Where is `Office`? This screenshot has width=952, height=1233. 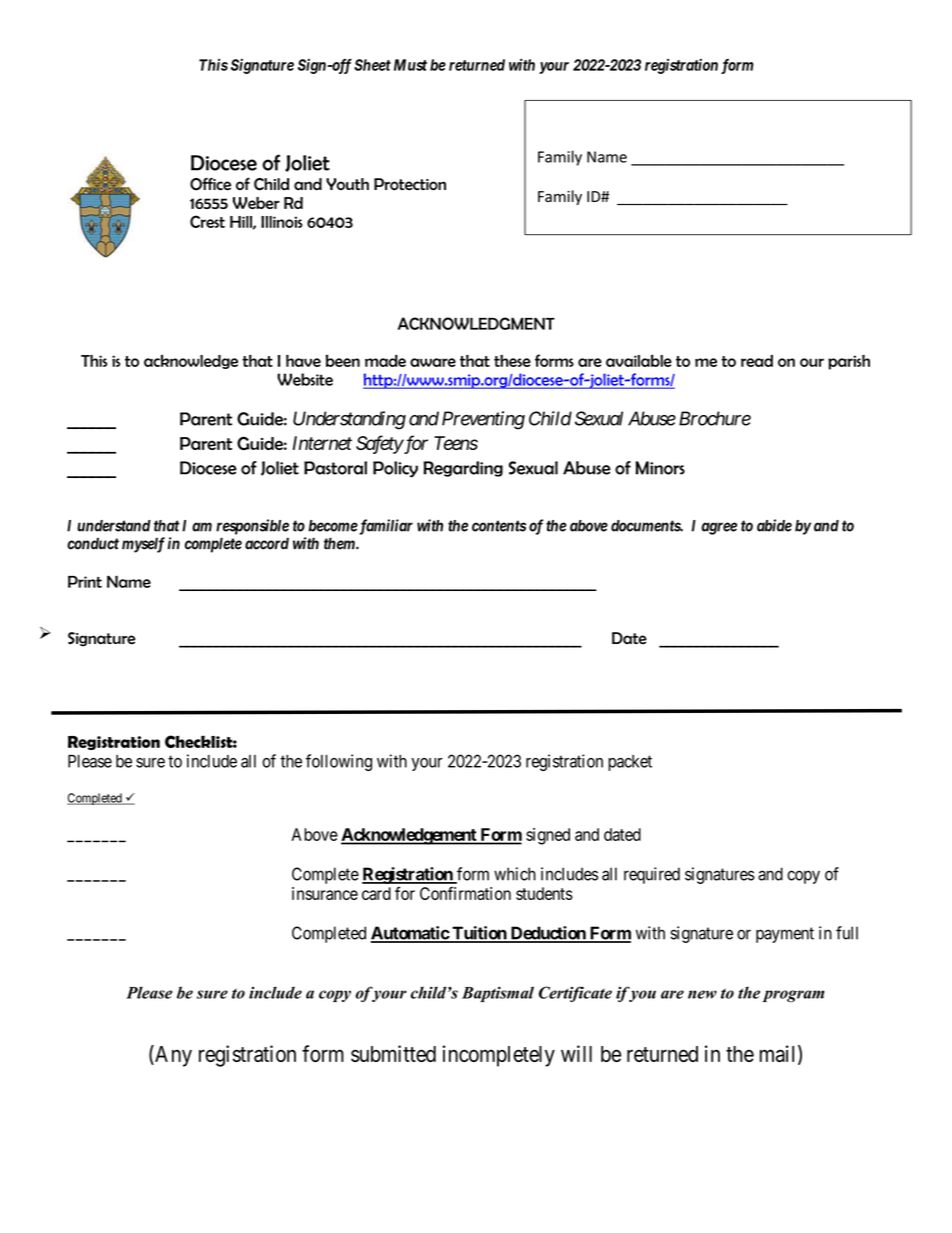 Office is located at coordinates (210, 184).
